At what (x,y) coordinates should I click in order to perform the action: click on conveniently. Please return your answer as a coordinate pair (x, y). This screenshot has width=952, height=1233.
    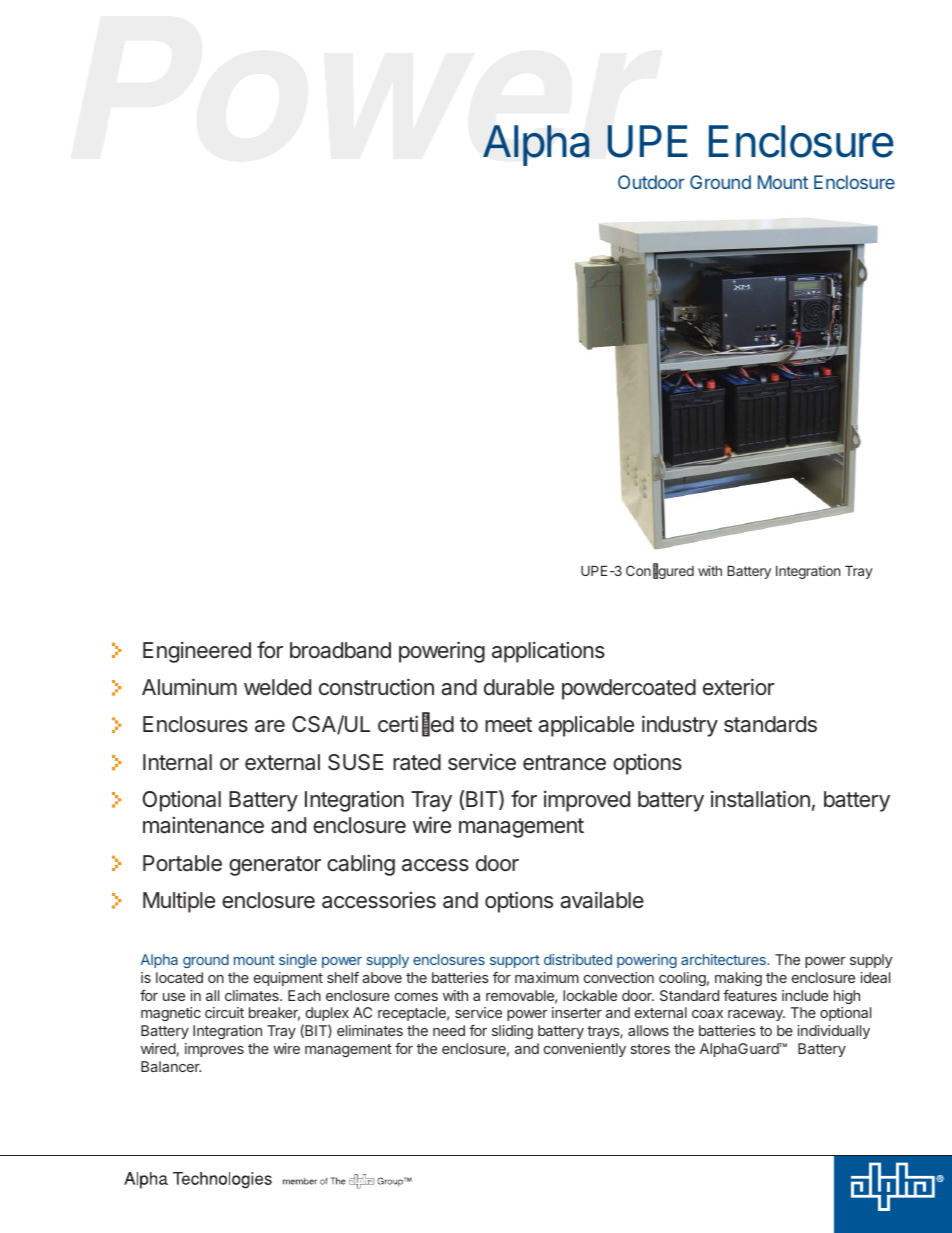
    Looking at the image, I should click on (585, 1050).
